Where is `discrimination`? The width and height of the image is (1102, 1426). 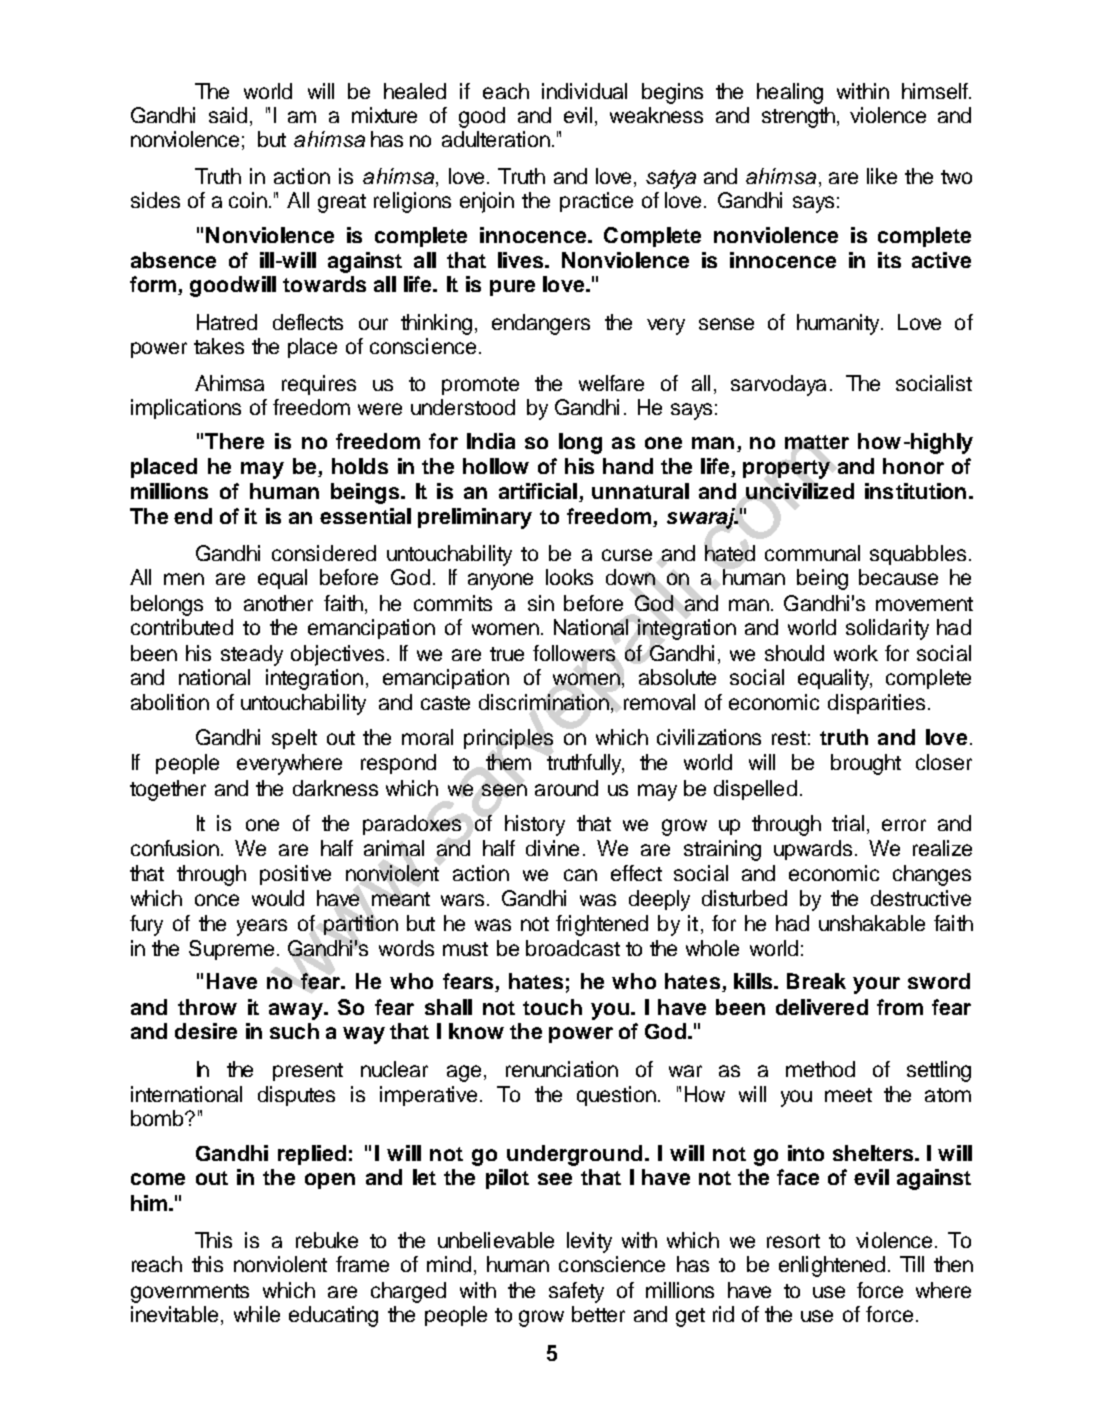 discrimination is located at coordinates (544, 702).
